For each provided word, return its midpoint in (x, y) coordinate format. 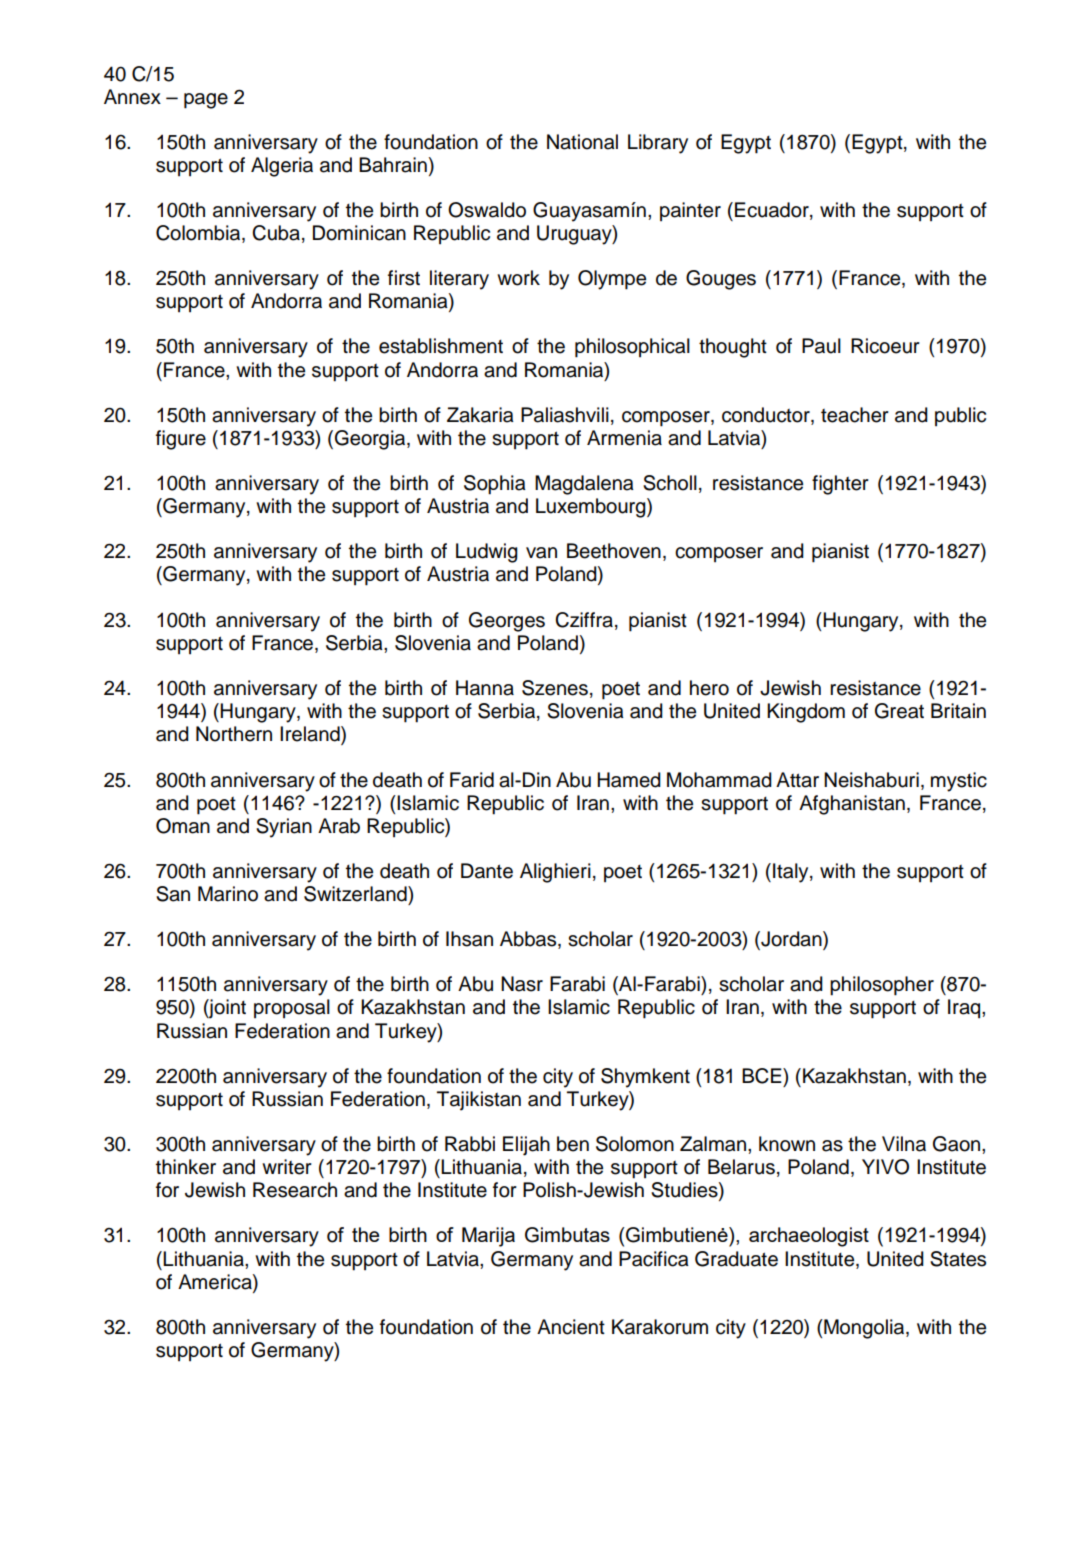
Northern (234, 734)
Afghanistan (852, 805)
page (206, 101)
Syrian (284, 828)
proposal (292, 1008)
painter (690, 211)
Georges (507, 622)
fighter (840, 485)
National (582, 142)
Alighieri (555, 873)
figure (181, 440)
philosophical (632, 348)
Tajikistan (479, 1101)
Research (295, 1190)
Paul (821, 346)
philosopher (882, 986)
